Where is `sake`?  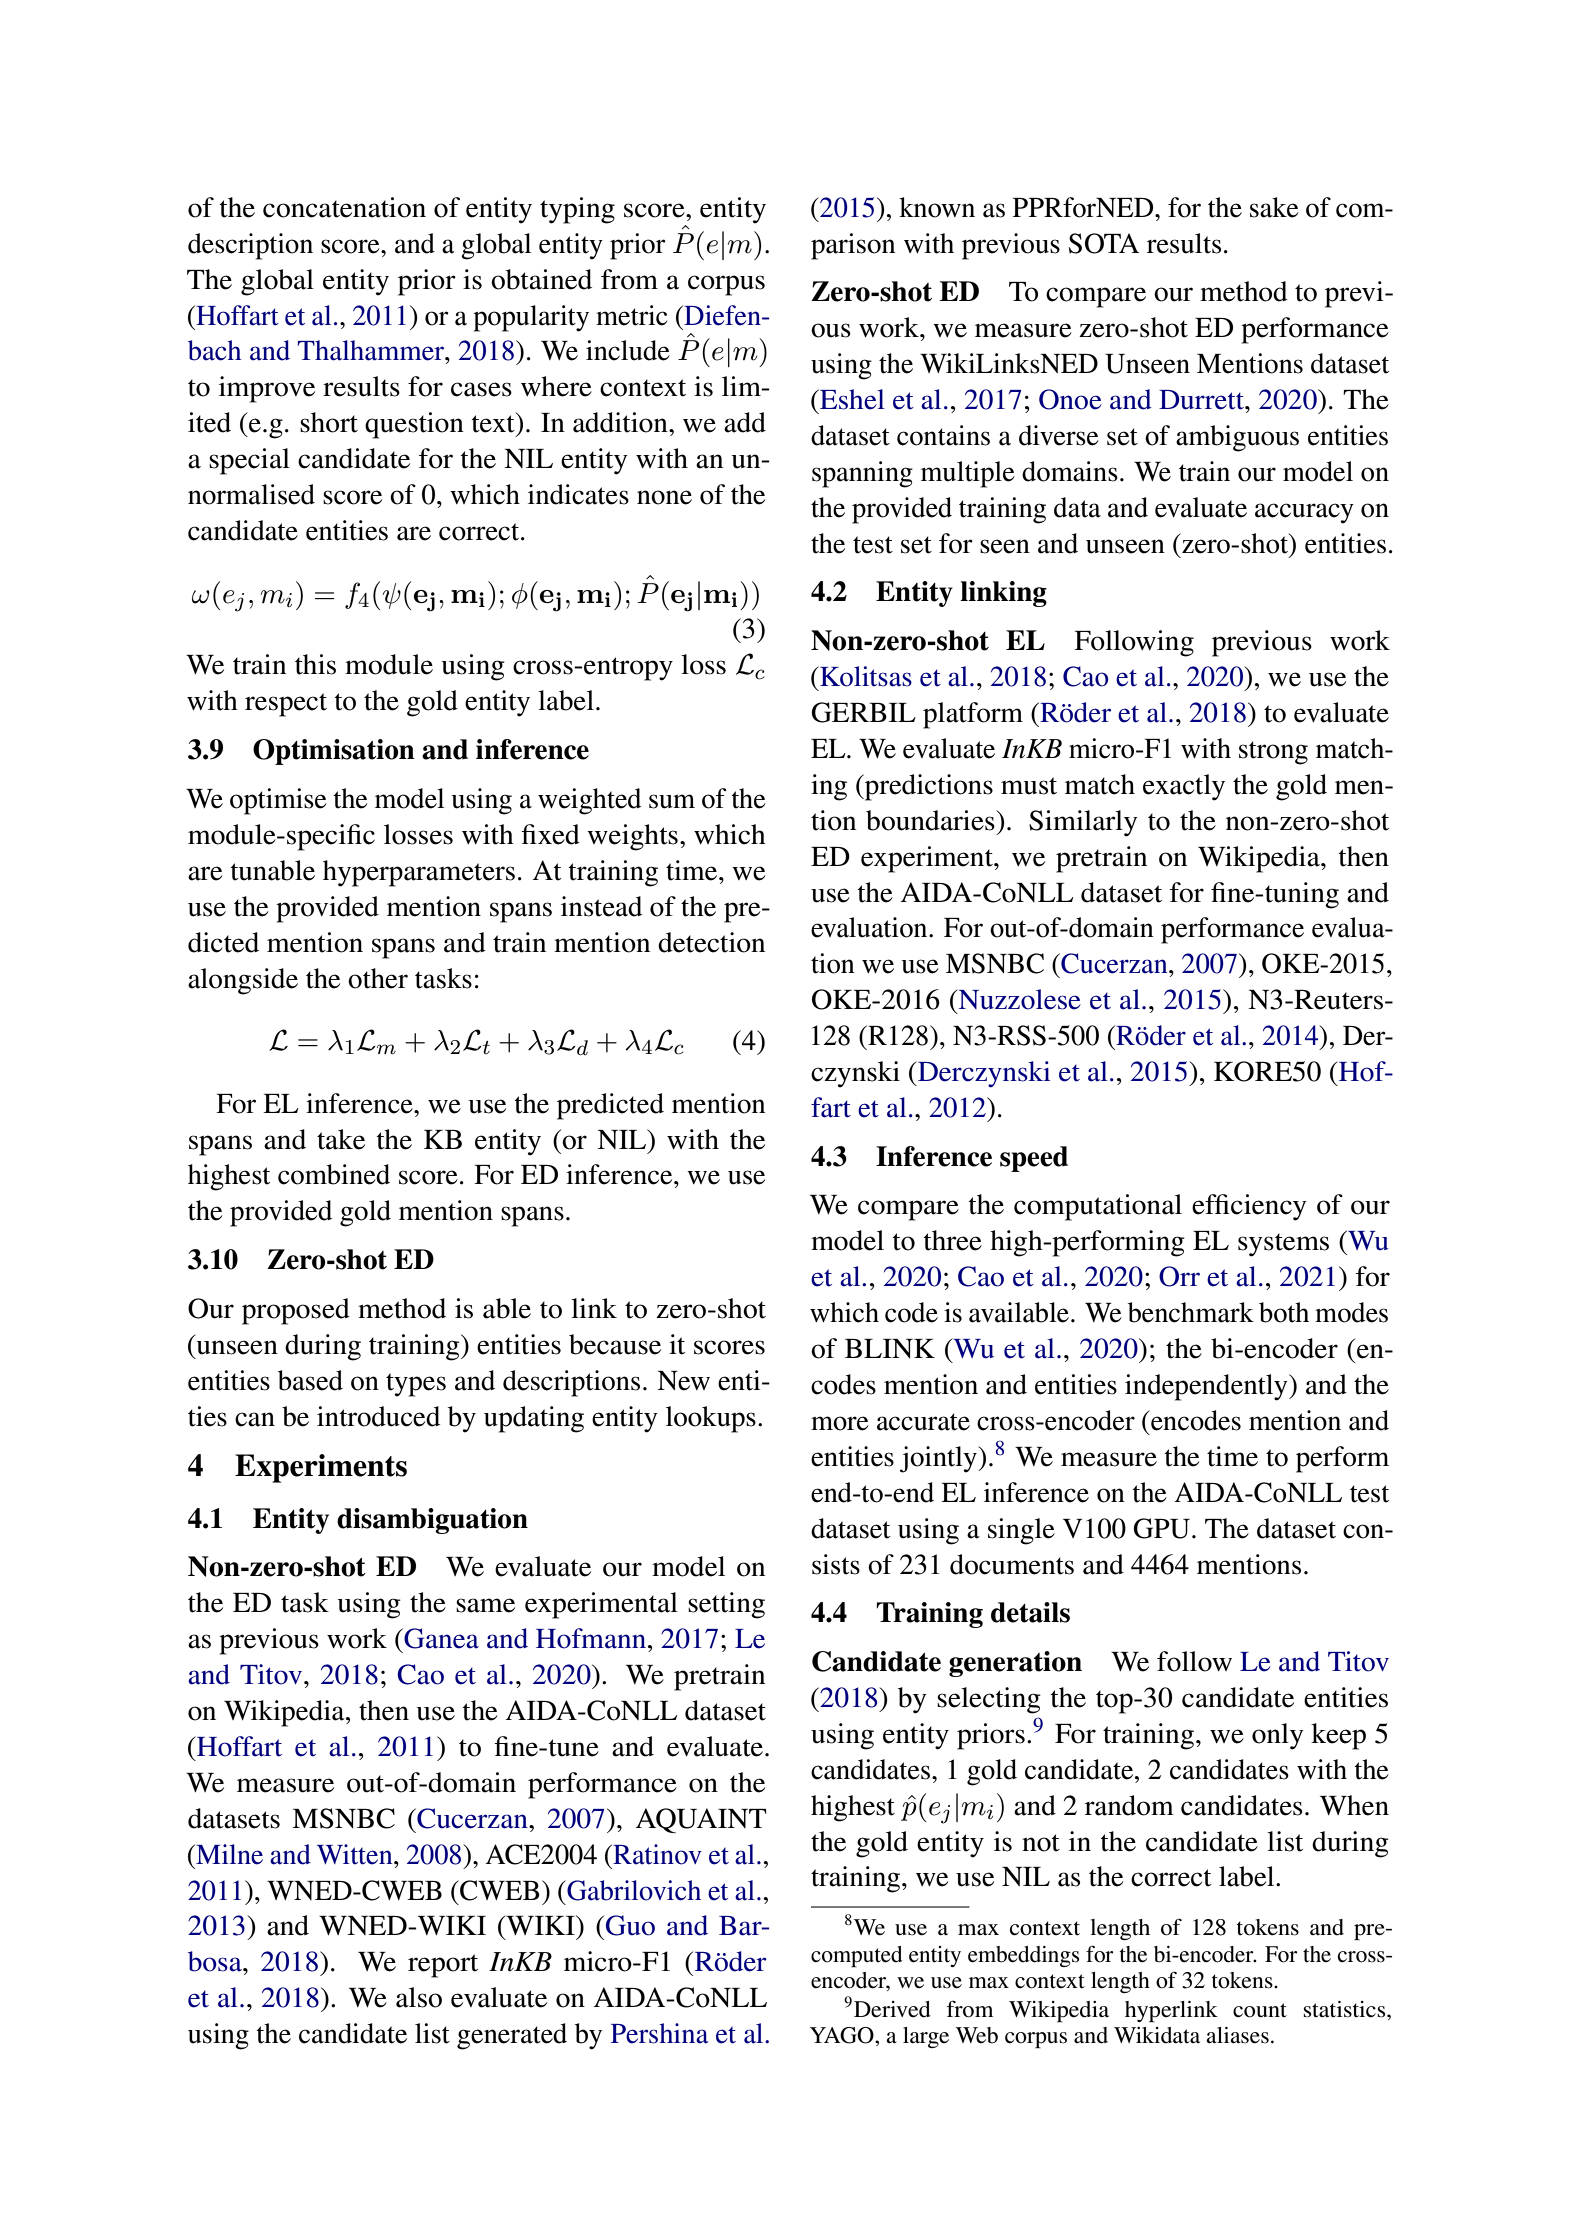 sake is located at coordinates (1274, 207).
